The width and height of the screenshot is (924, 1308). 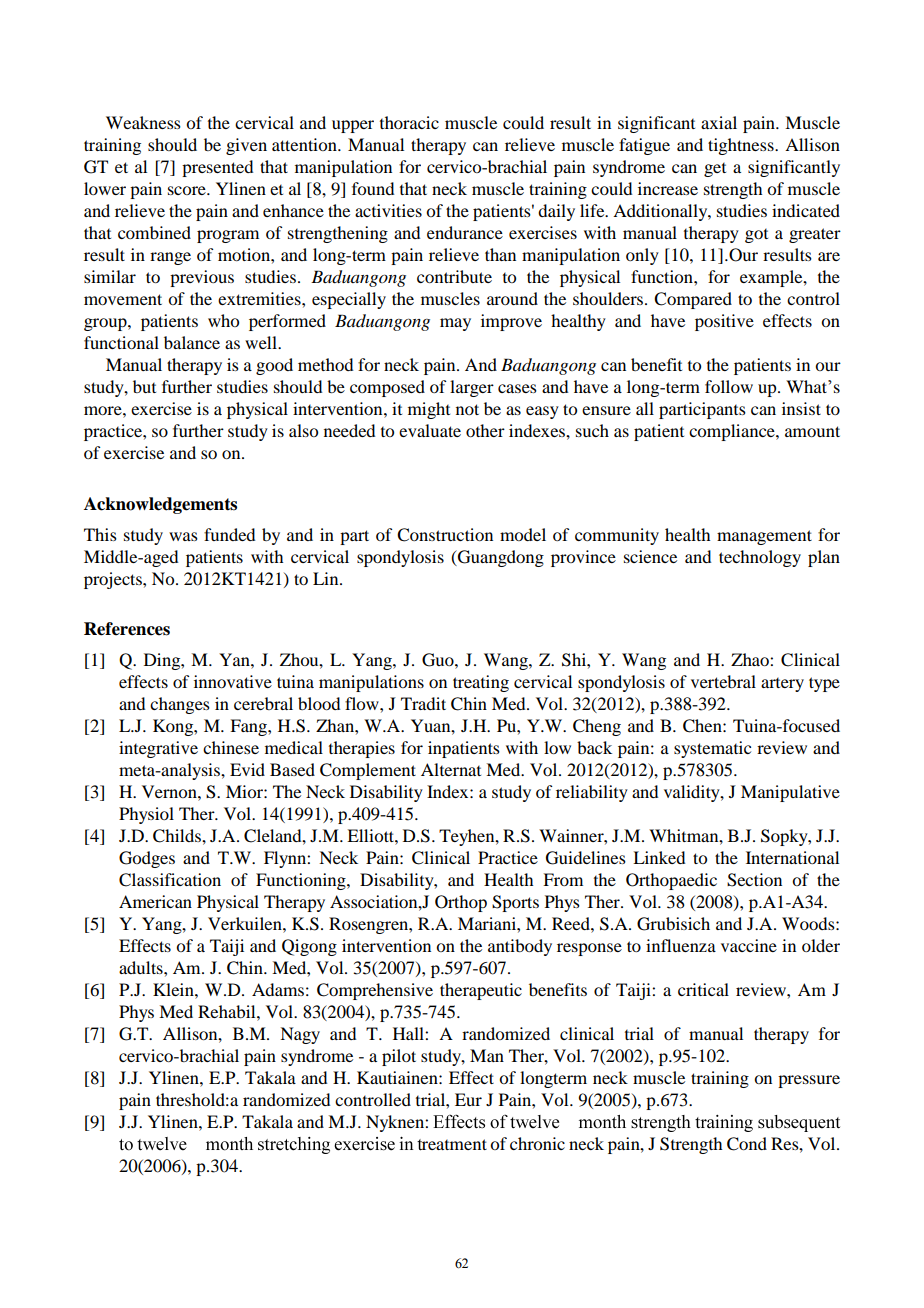 I want to click on thoracic, so click(x=409, y=122).
